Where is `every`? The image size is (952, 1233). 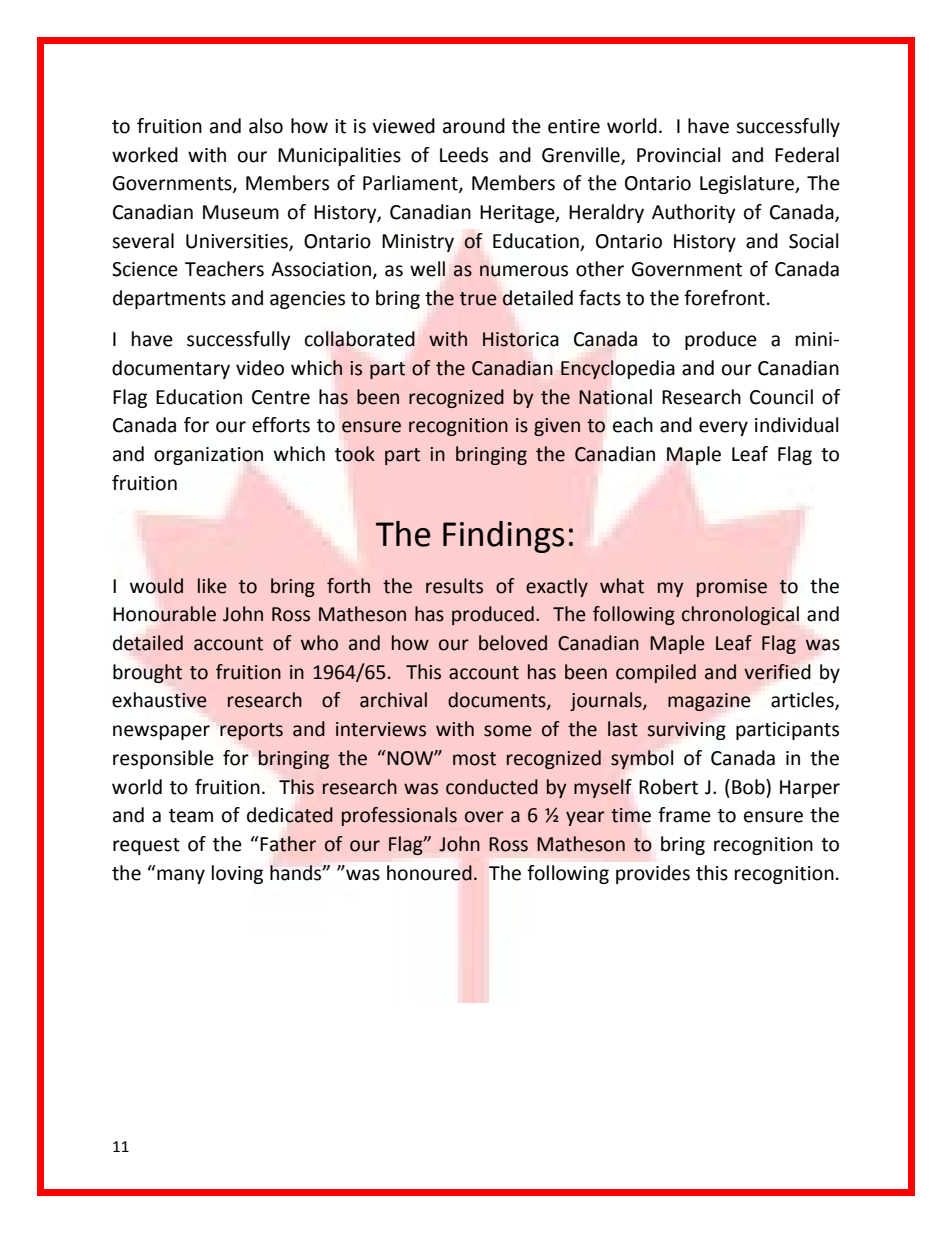
every is located at coordinates (723, 428).
